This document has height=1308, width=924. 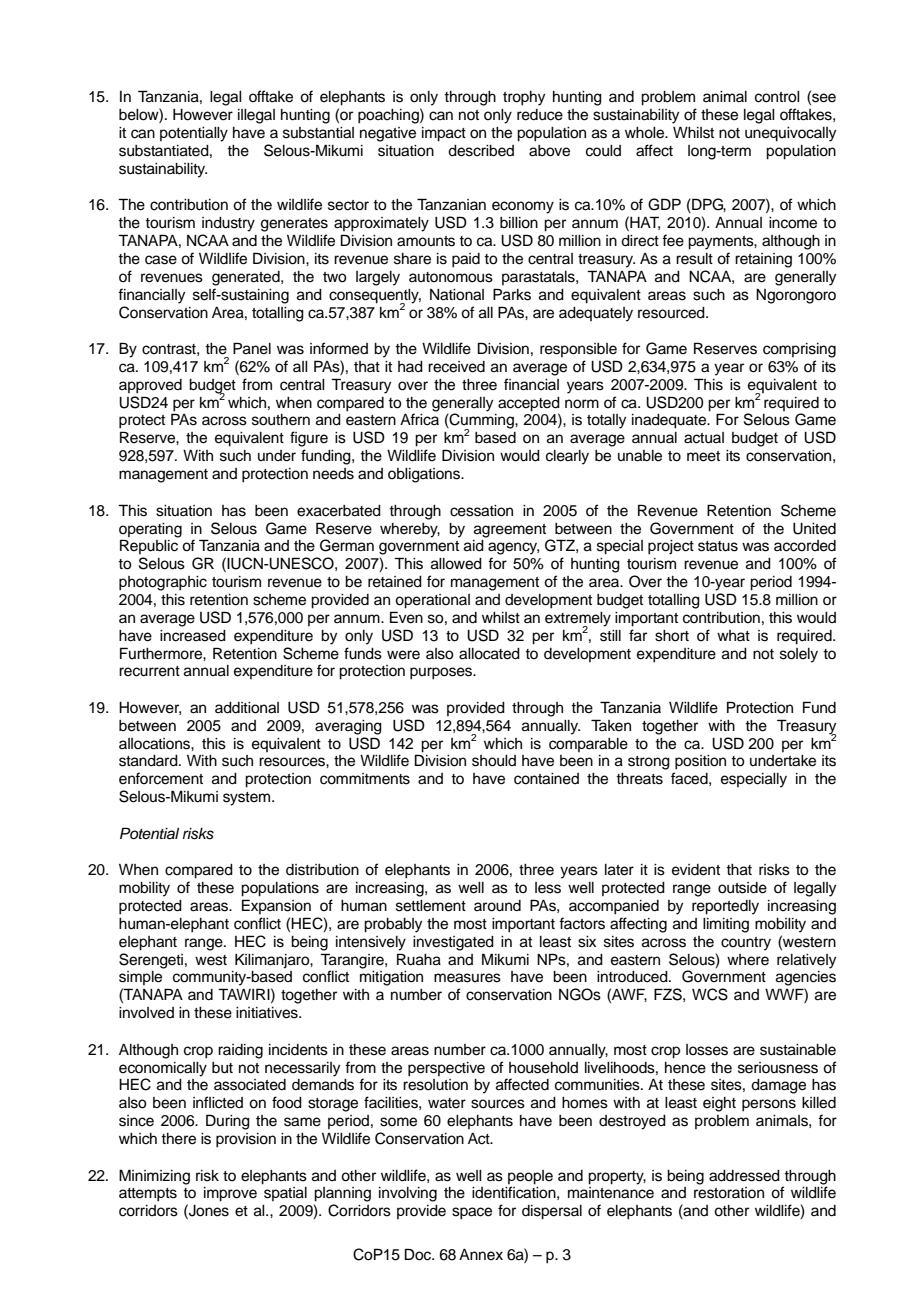 I want to click on actual, so click(x=704, y=438).
